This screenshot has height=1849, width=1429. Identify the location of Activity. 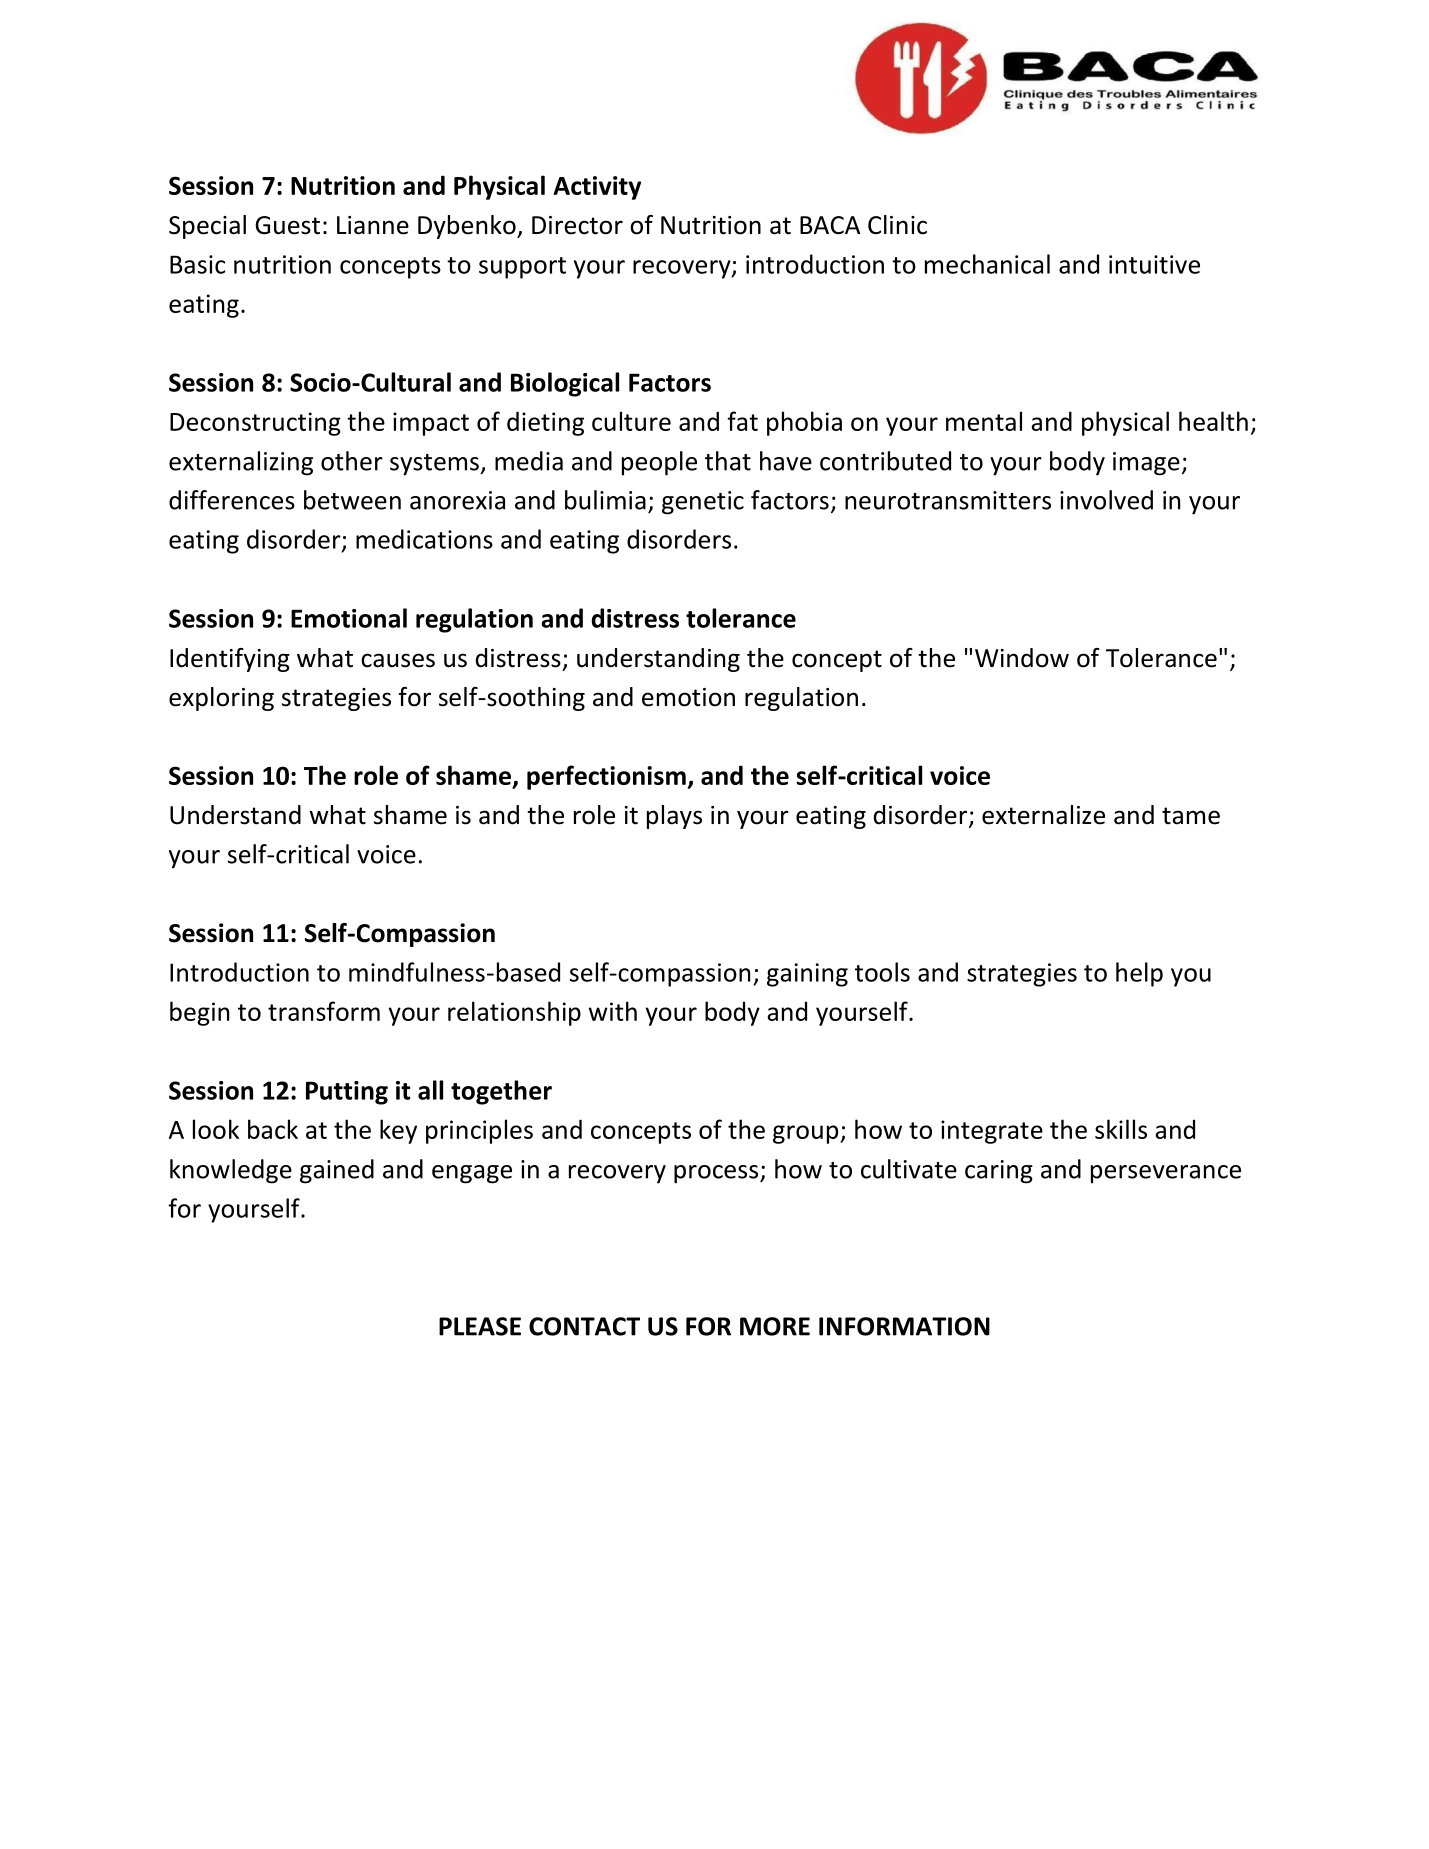
(597, 188).
